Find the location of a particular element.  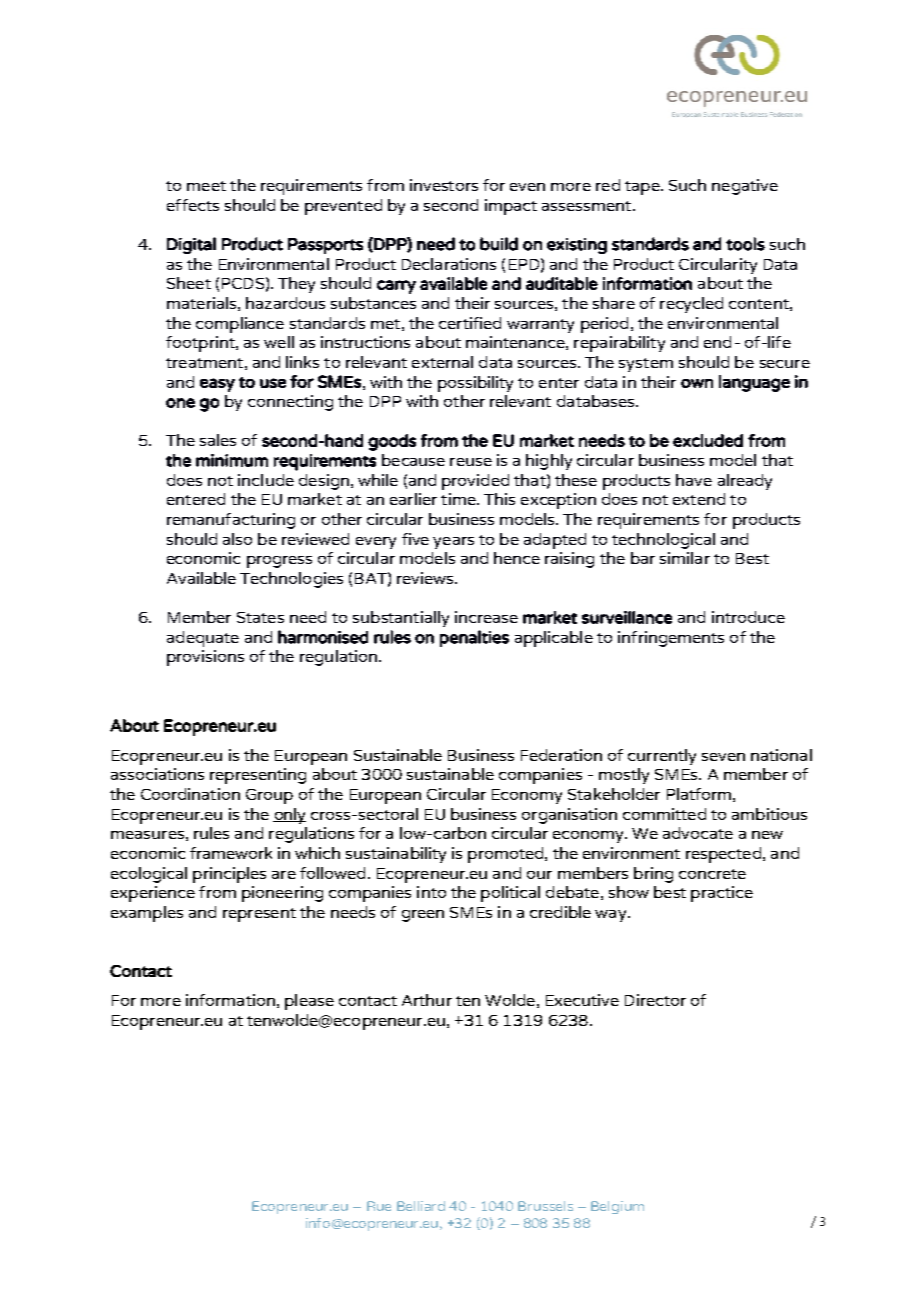

investors is located at coordinates (444, 185).
